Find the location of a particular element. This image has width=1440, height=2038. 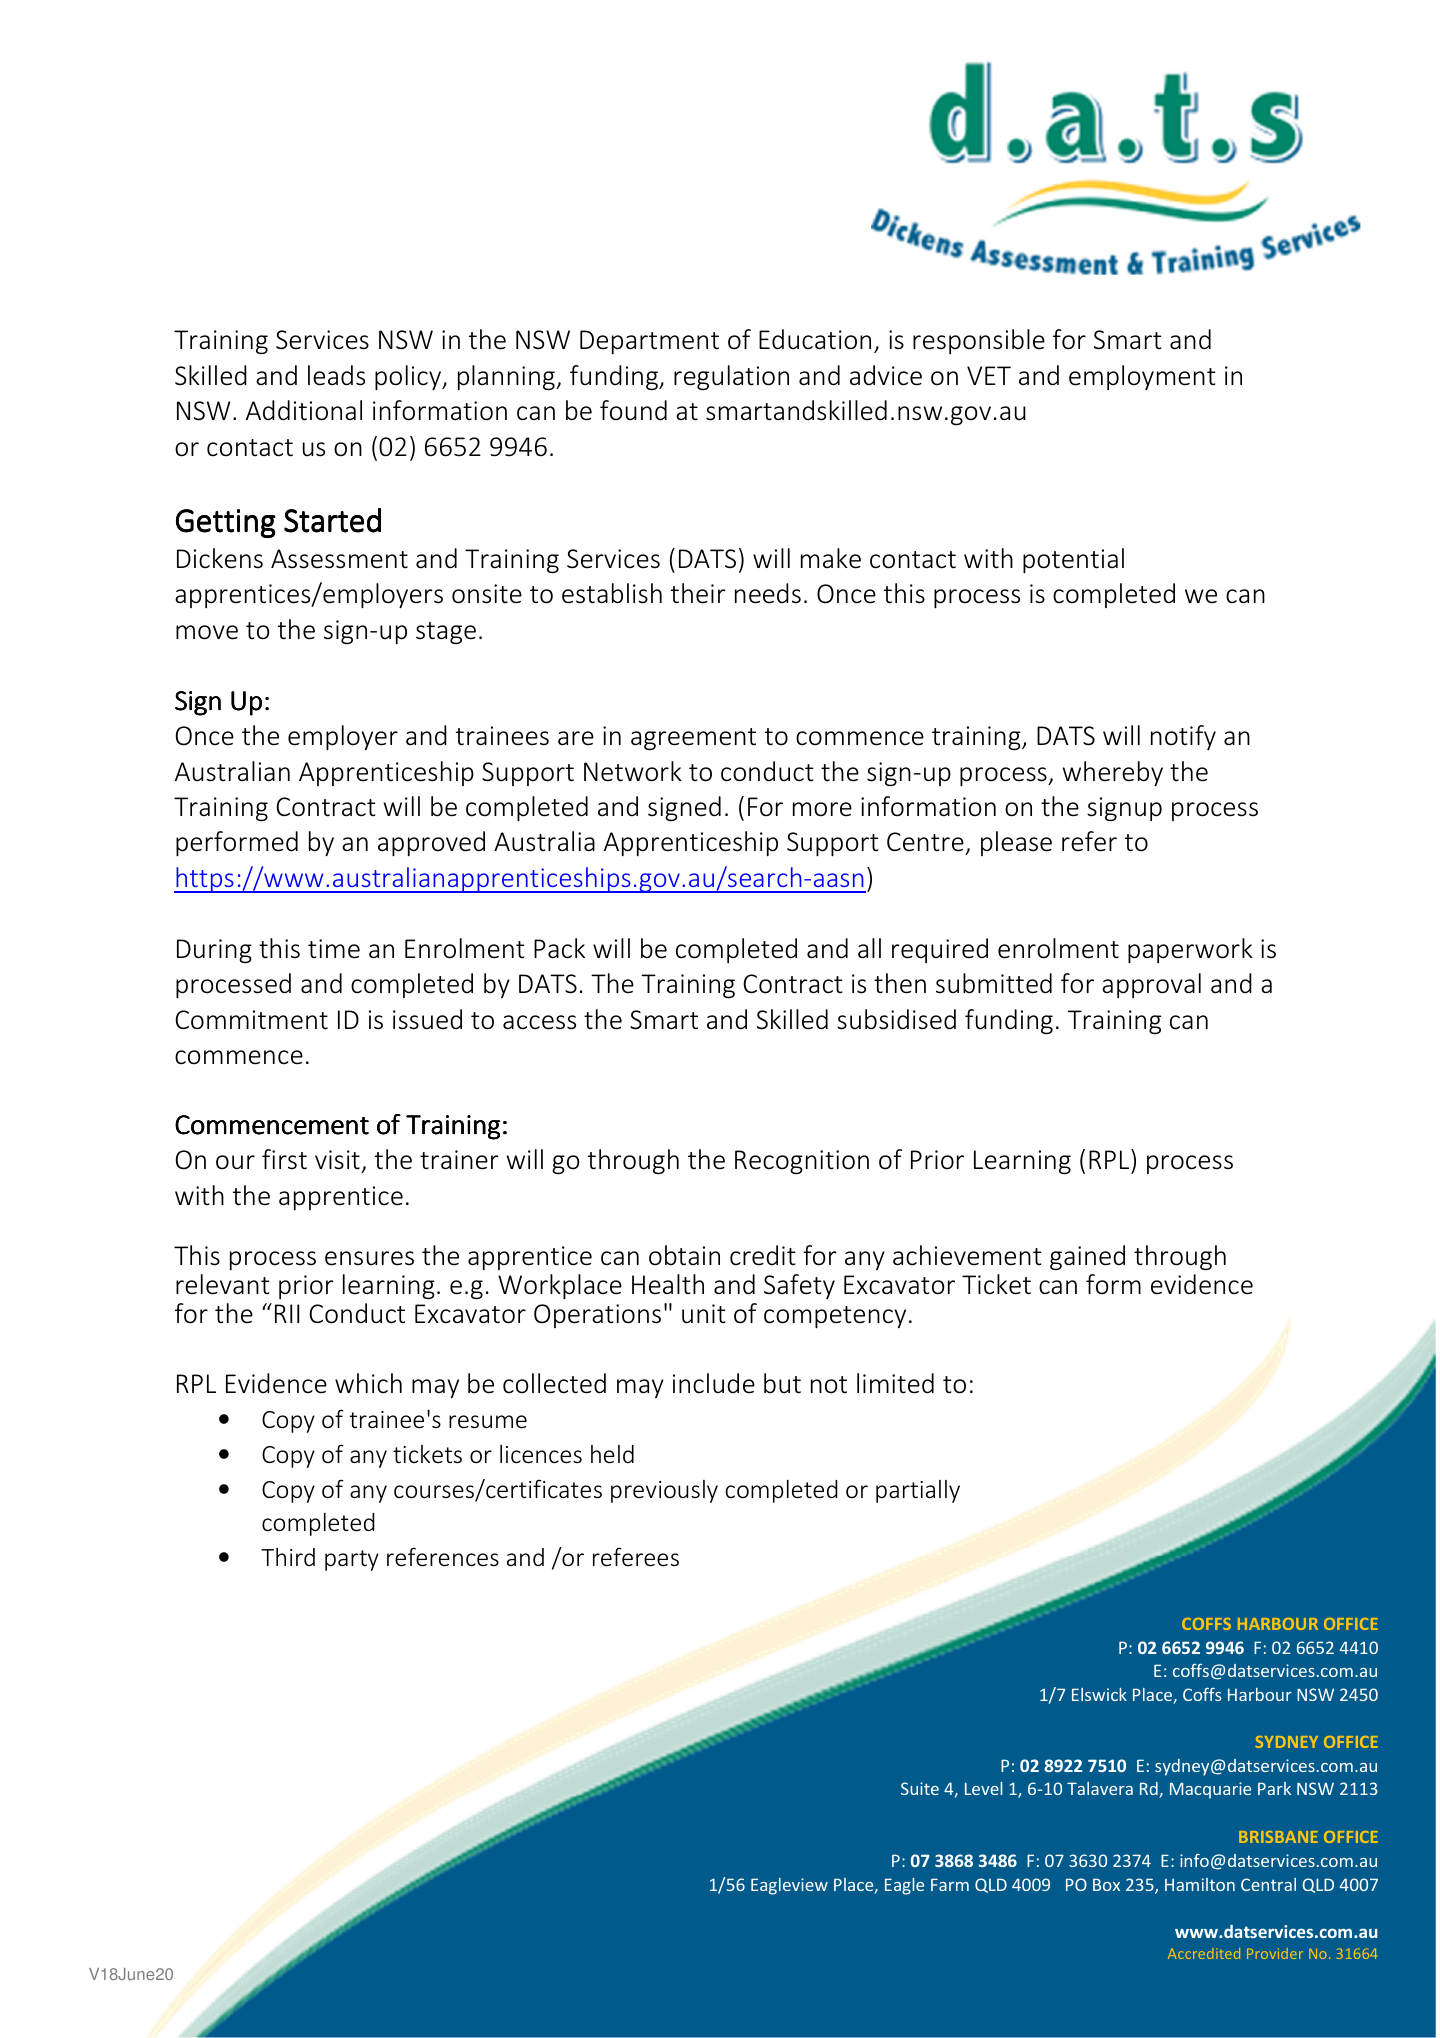

regulation is located at coordinates (731, 377).
